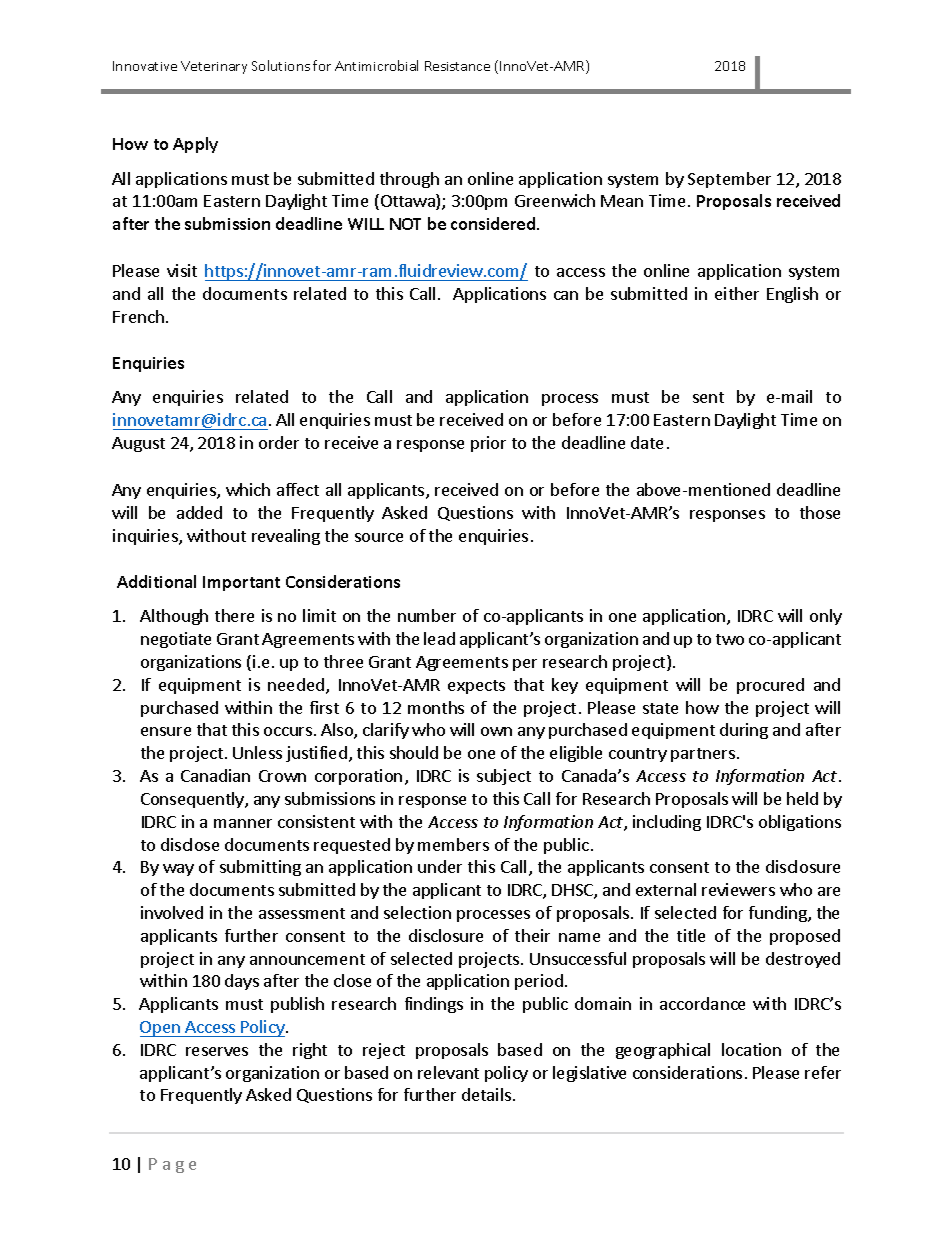 The image size is (952, 1233). I want to click on Veterinary, so click(214, 67).
